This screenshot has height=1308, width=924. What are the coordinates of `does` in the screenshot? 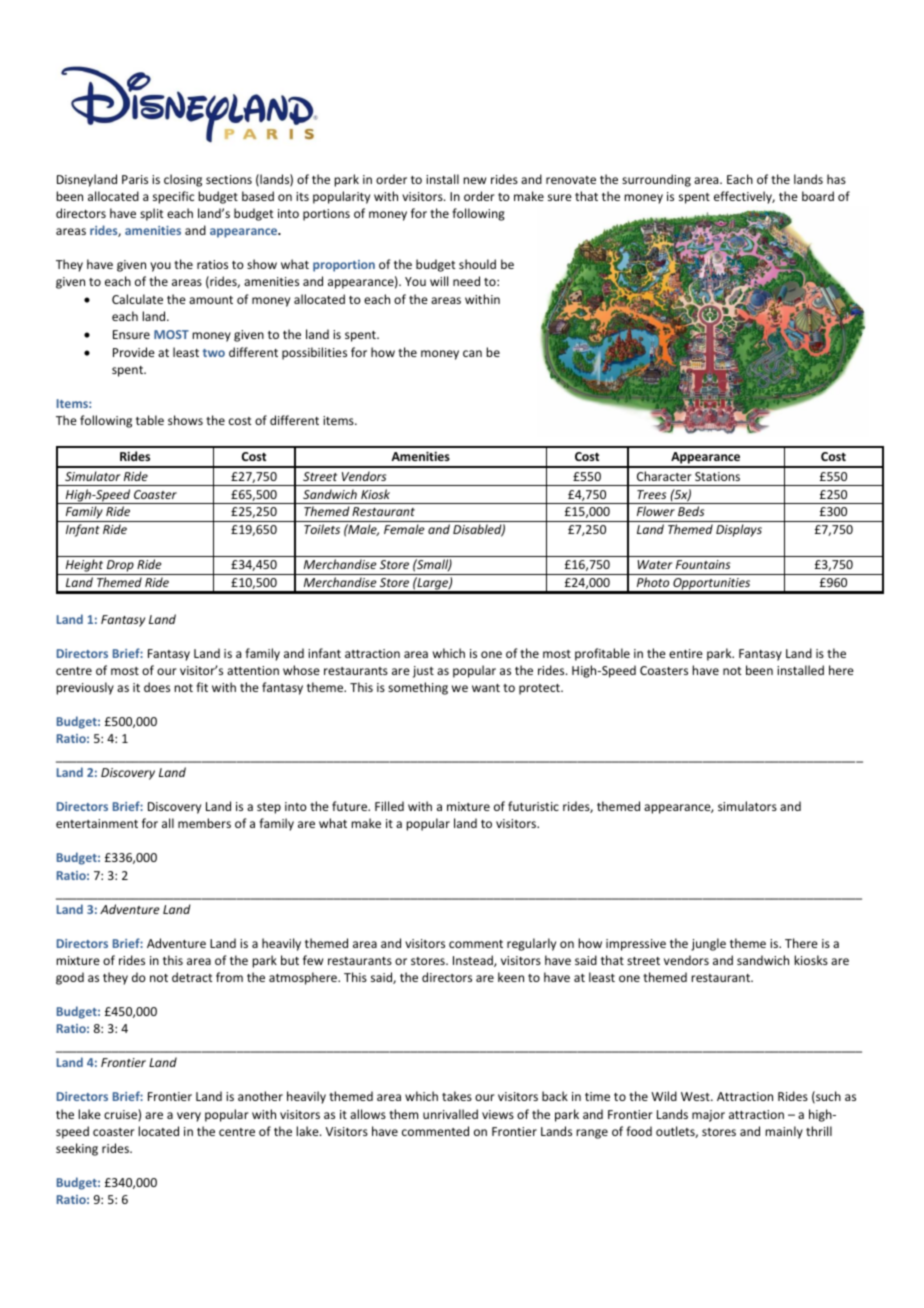 It's located at (157, 687).
